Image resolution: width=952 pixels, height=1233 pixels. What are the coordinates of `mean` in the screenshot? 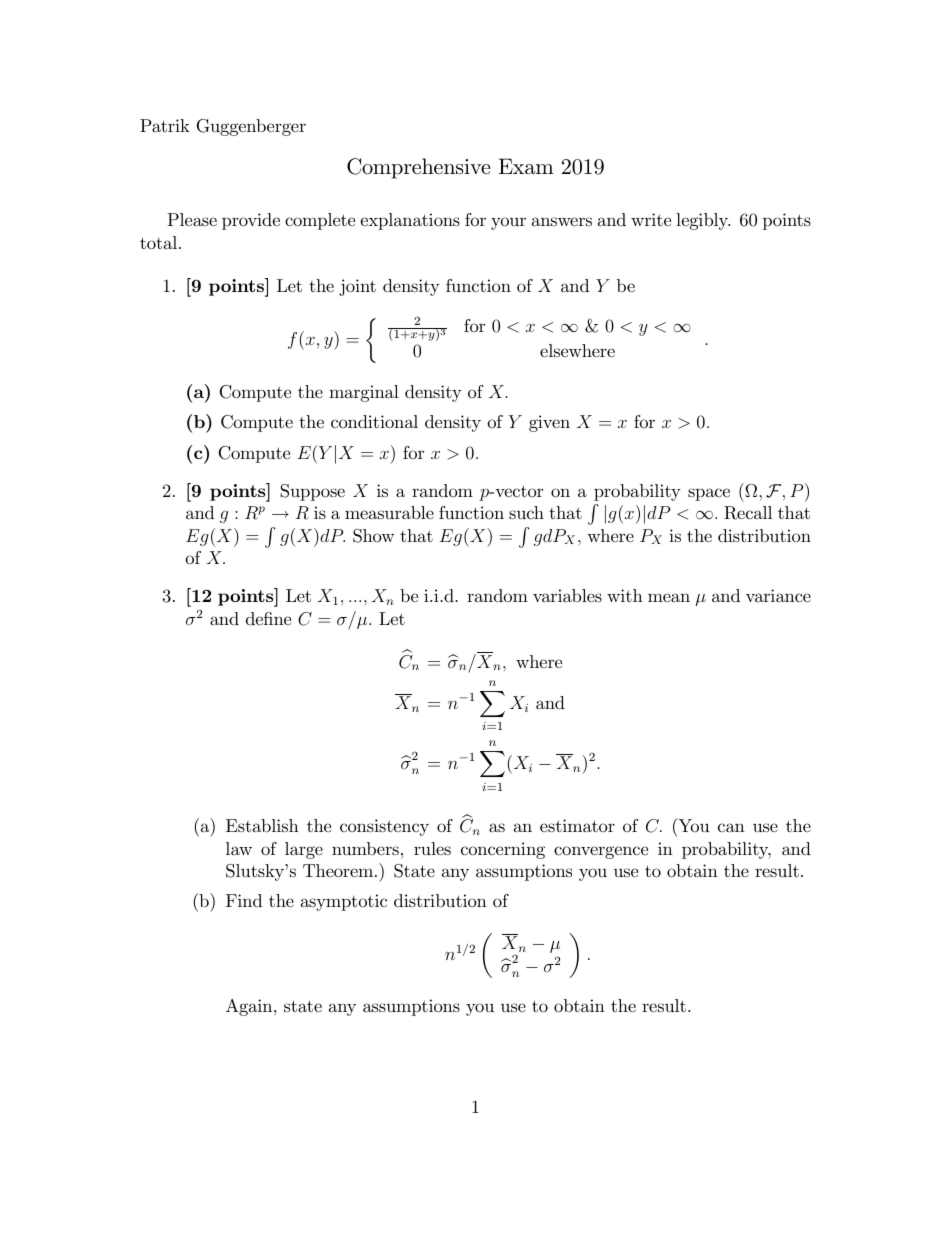 It's located at (669, 597).
